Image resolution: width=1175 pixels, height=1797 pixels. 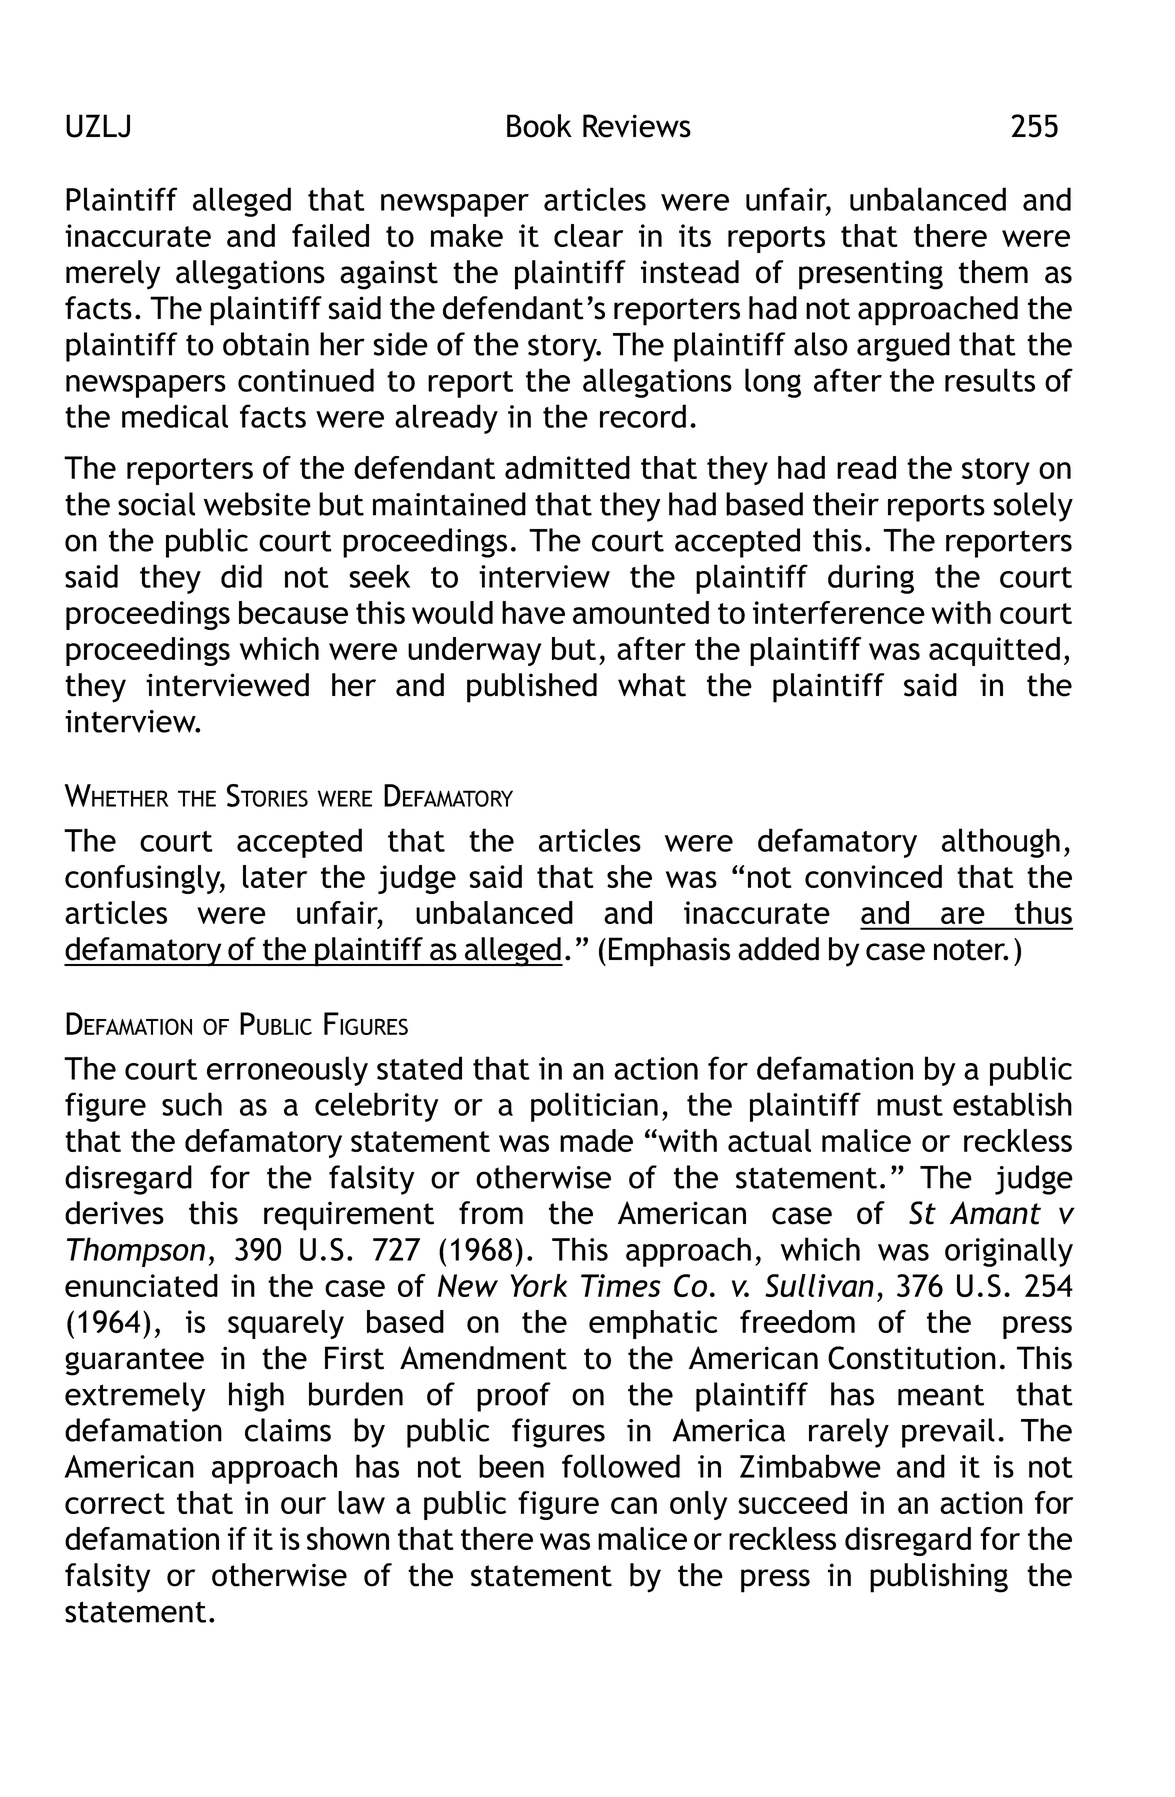 What do you see at coordinates (287, 1071) in the screenshot?
I see `erroneously` at bounding box center [287, 1071].
